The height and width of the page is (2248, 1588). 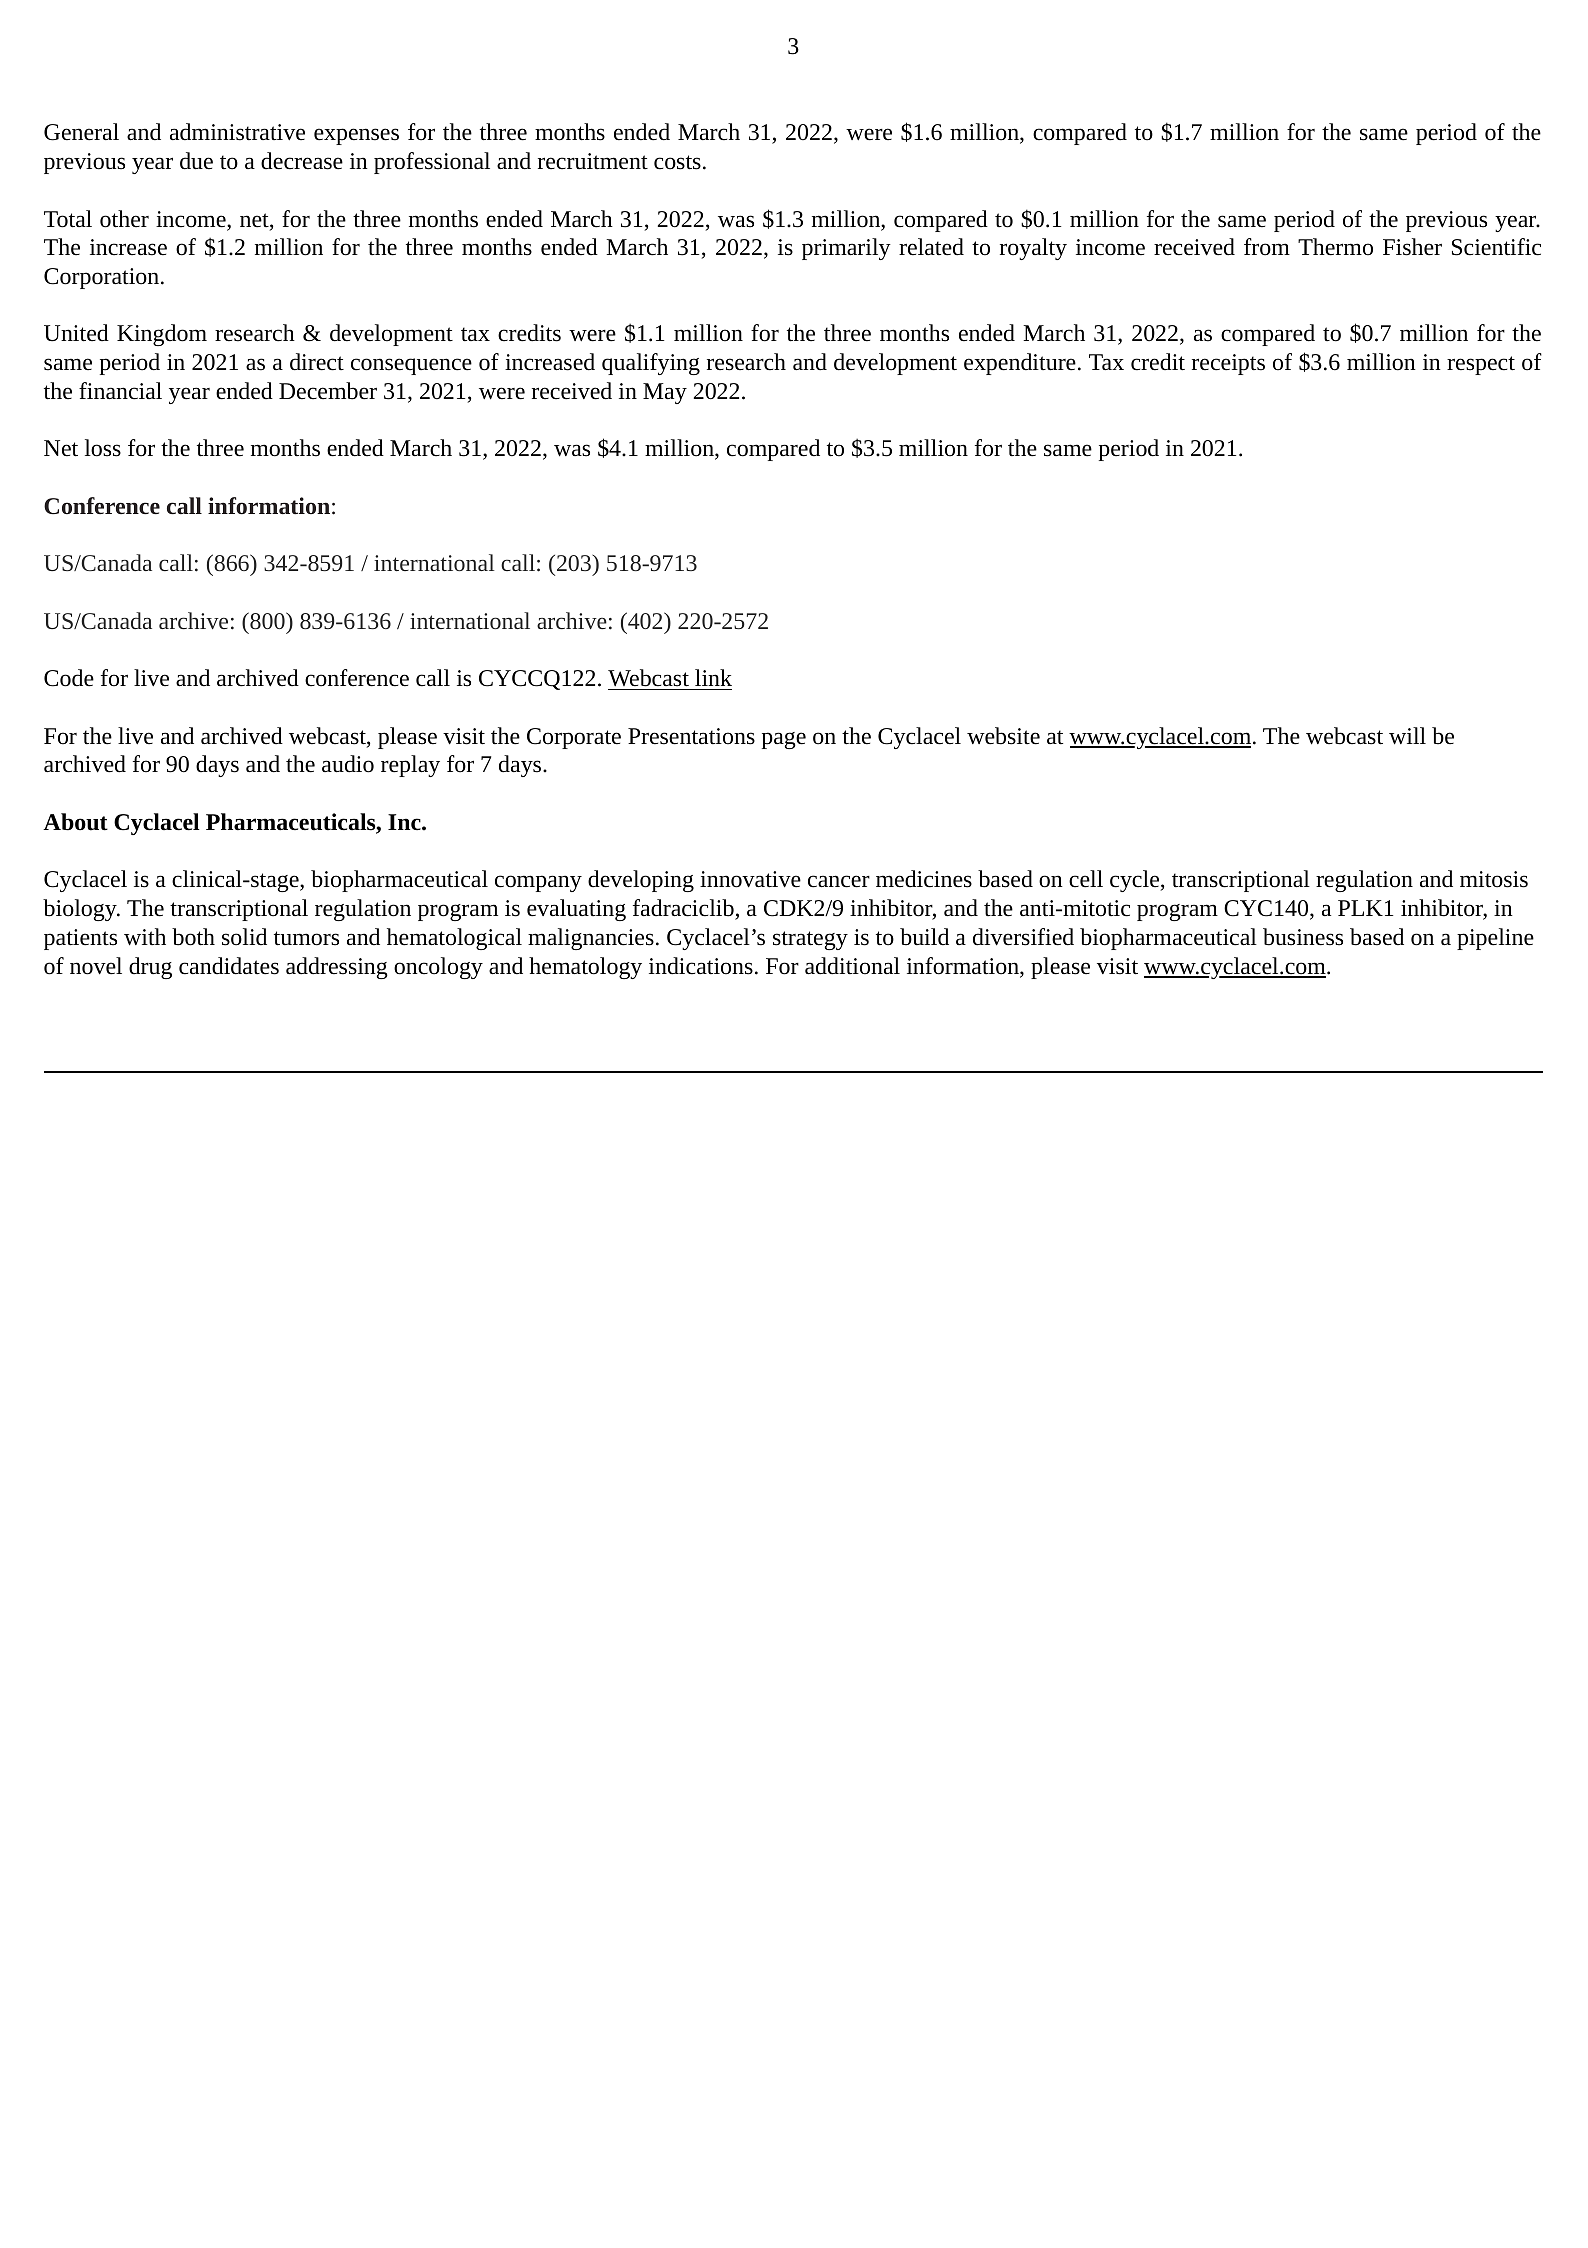 I want to click on costs, so click(x=677, y=162).
